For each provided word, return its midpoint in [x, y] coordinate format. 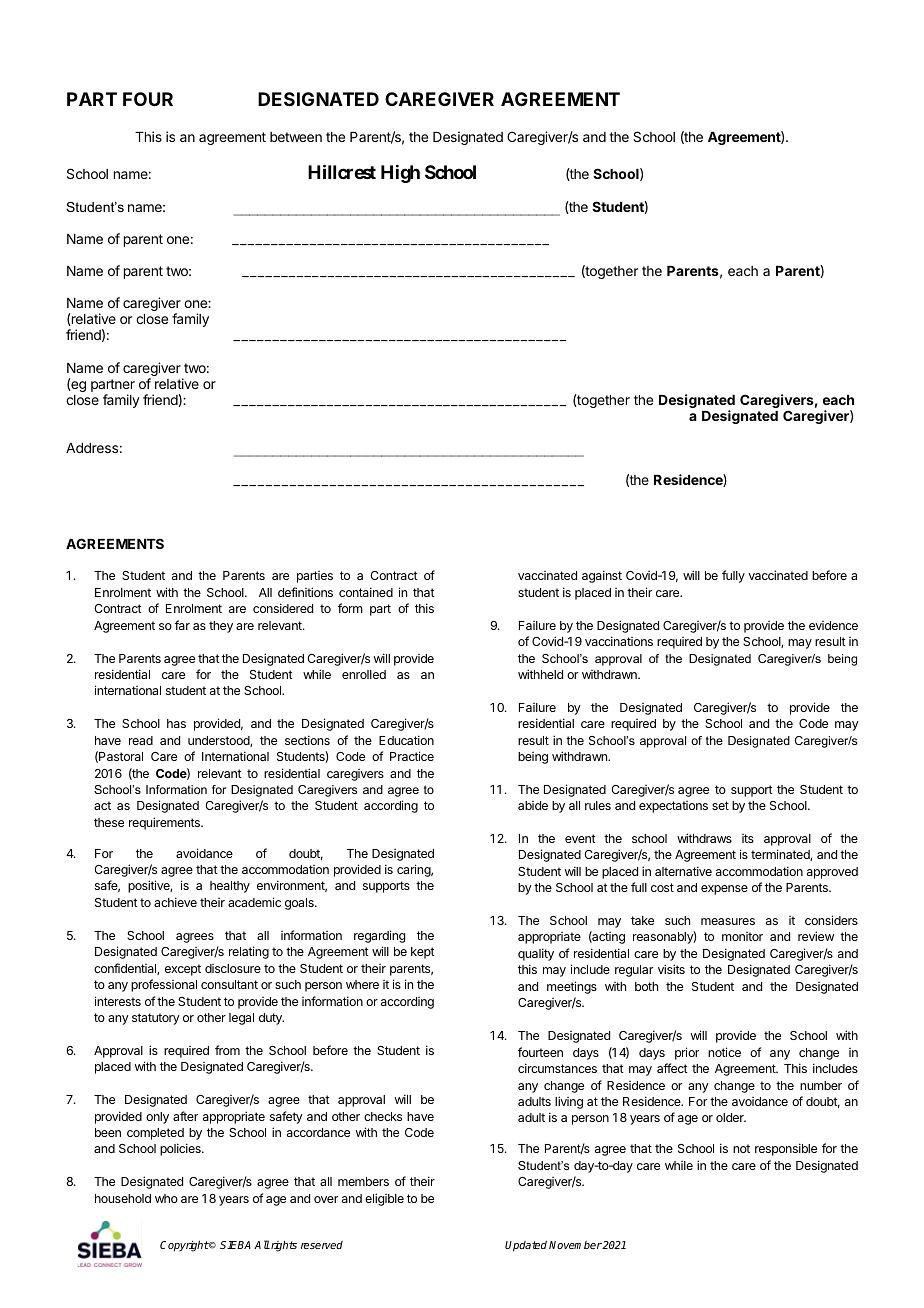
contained [366, 592]
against [602, 576]
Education [406, 740]
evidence [833, 625]
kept [423, 953]
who [166, 1198]
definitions [305, 592]
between [296, 137]
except [183, 970]
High [400, 174]
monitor [742, 936]
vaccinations [619, 641]
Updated [526, 1246]
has [176, 723]
